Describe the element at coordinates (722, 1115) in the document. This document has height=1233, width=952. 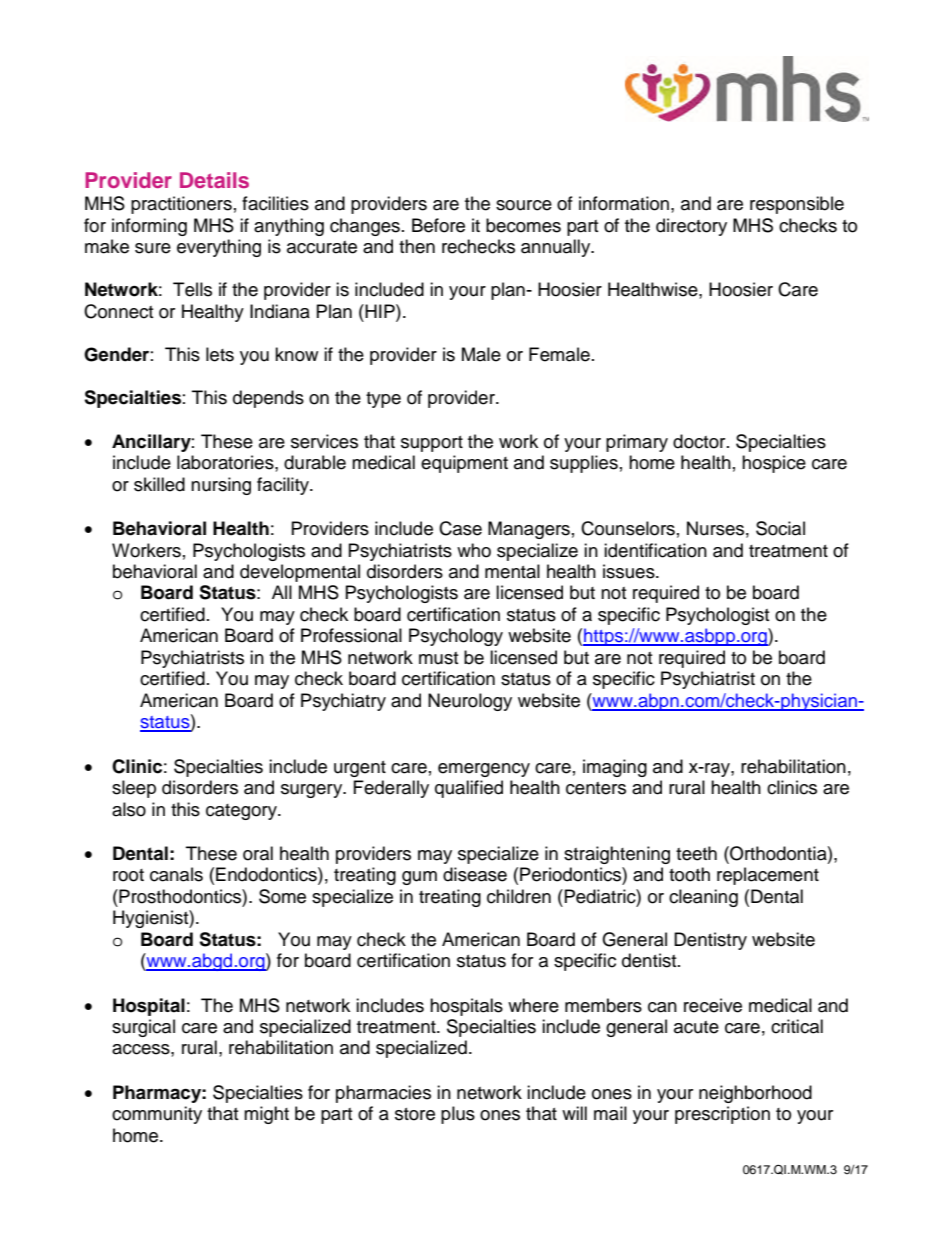
I see `prescription` at that location.
